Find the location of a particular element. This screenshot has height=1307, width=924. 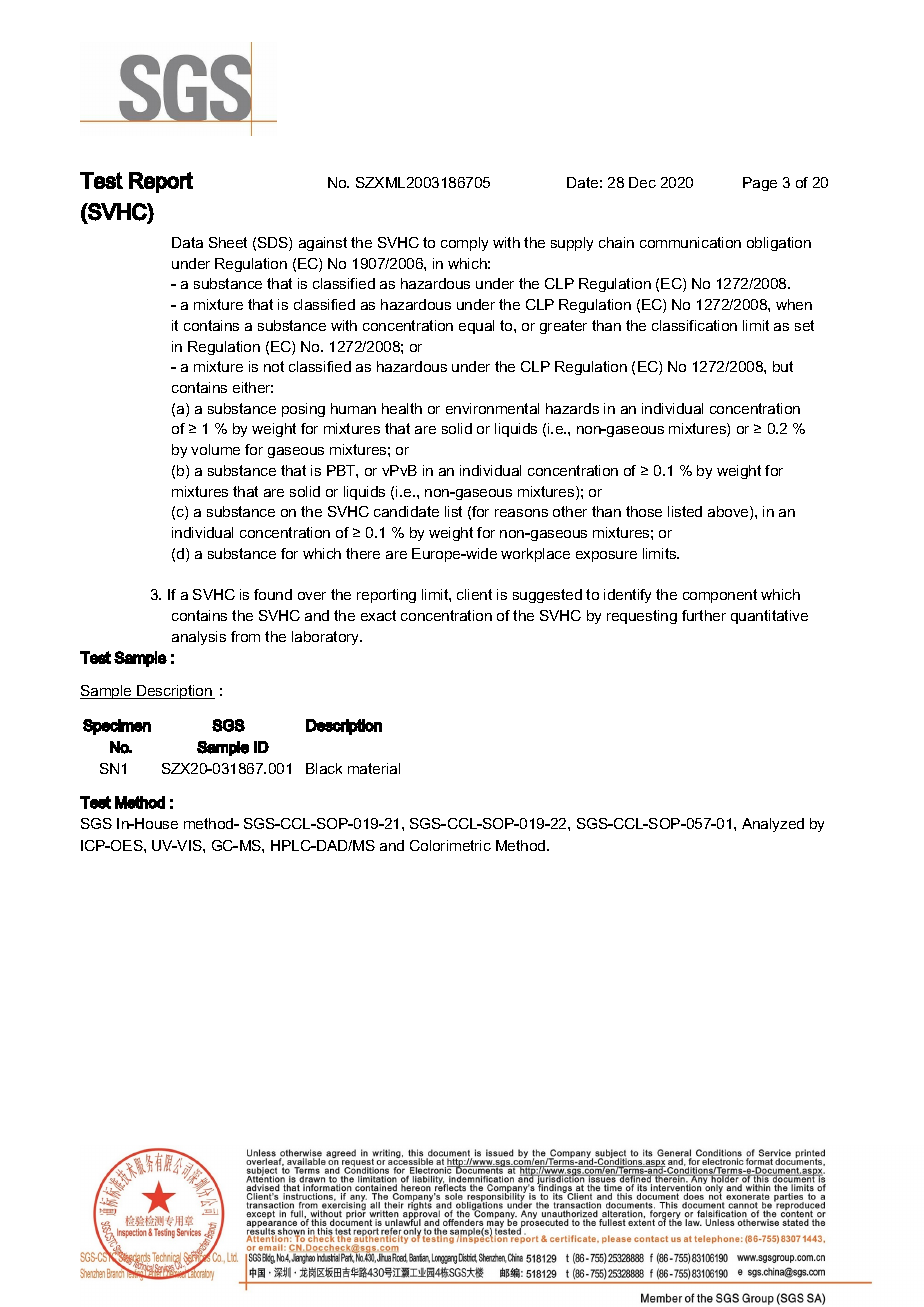

reasons is located at coordinates (521, 513).
